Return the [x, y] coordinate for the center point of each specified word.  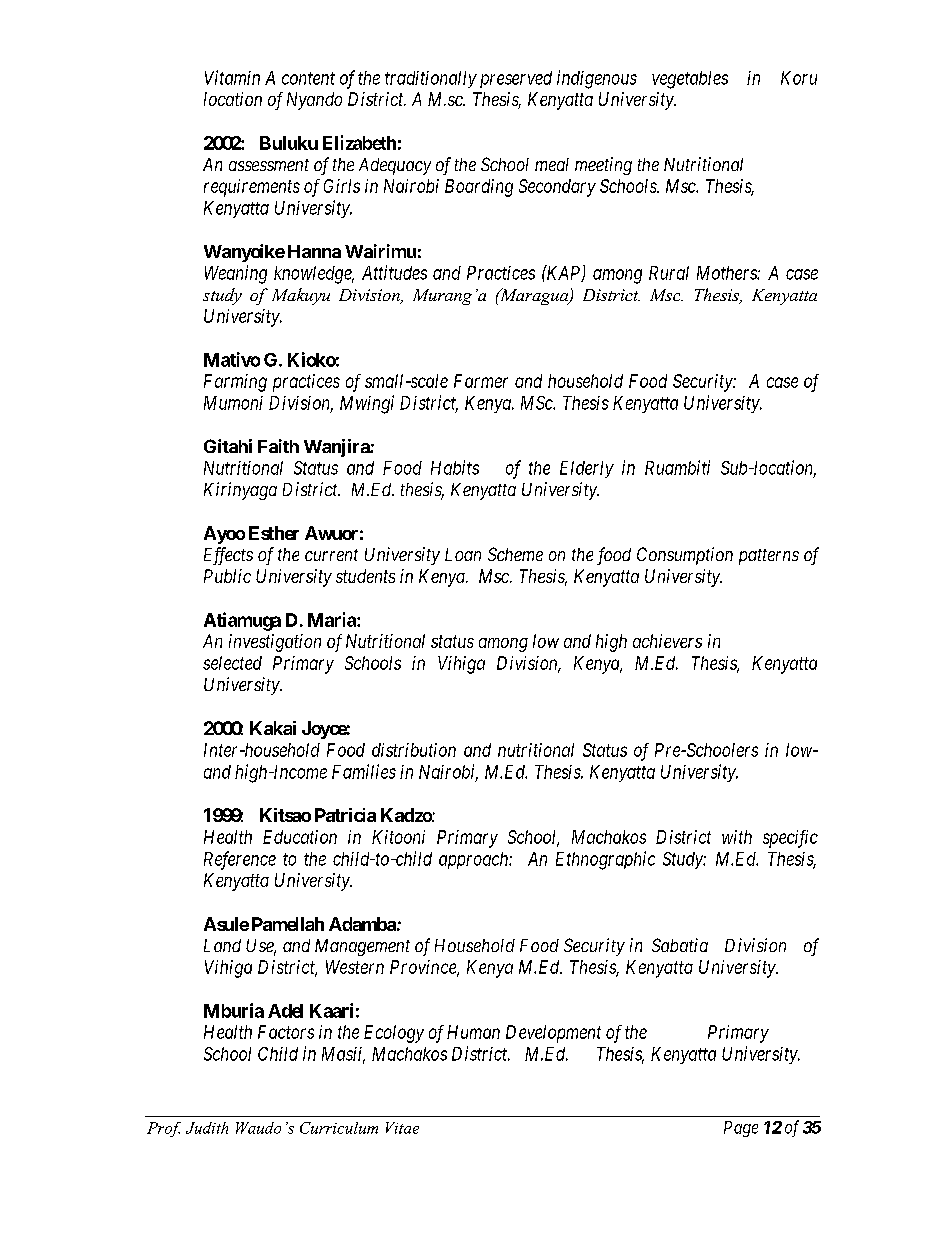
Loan [463, 554]
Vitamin [232, 77]
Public [227, 576]
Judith [207, 1128]
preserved [516, 79]
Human [473, 1032]
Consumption [685, 556]
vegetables [690, 80]
